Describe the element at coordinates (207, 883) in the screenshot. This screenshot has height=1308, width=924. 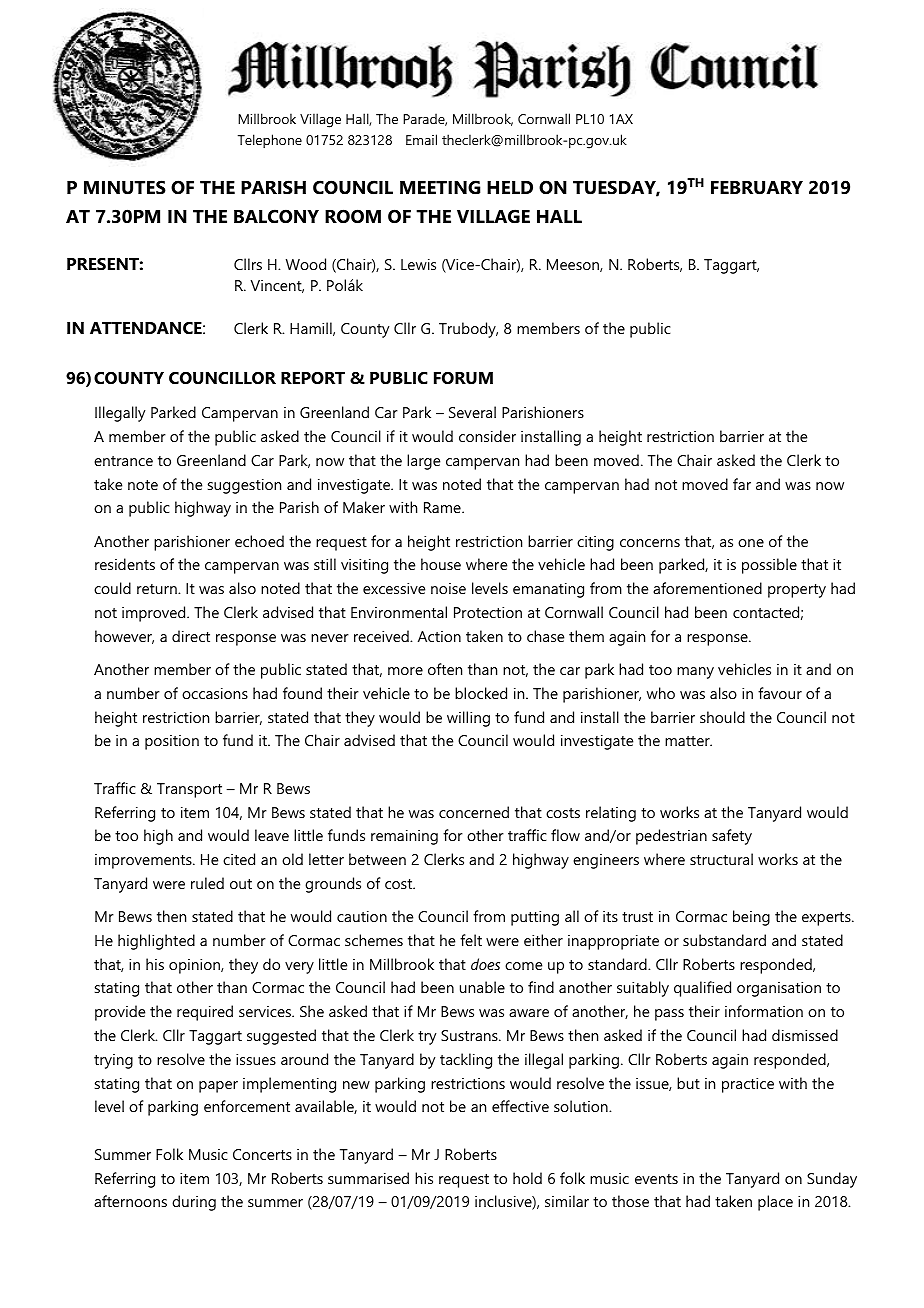
I see `ruled` at that location.
